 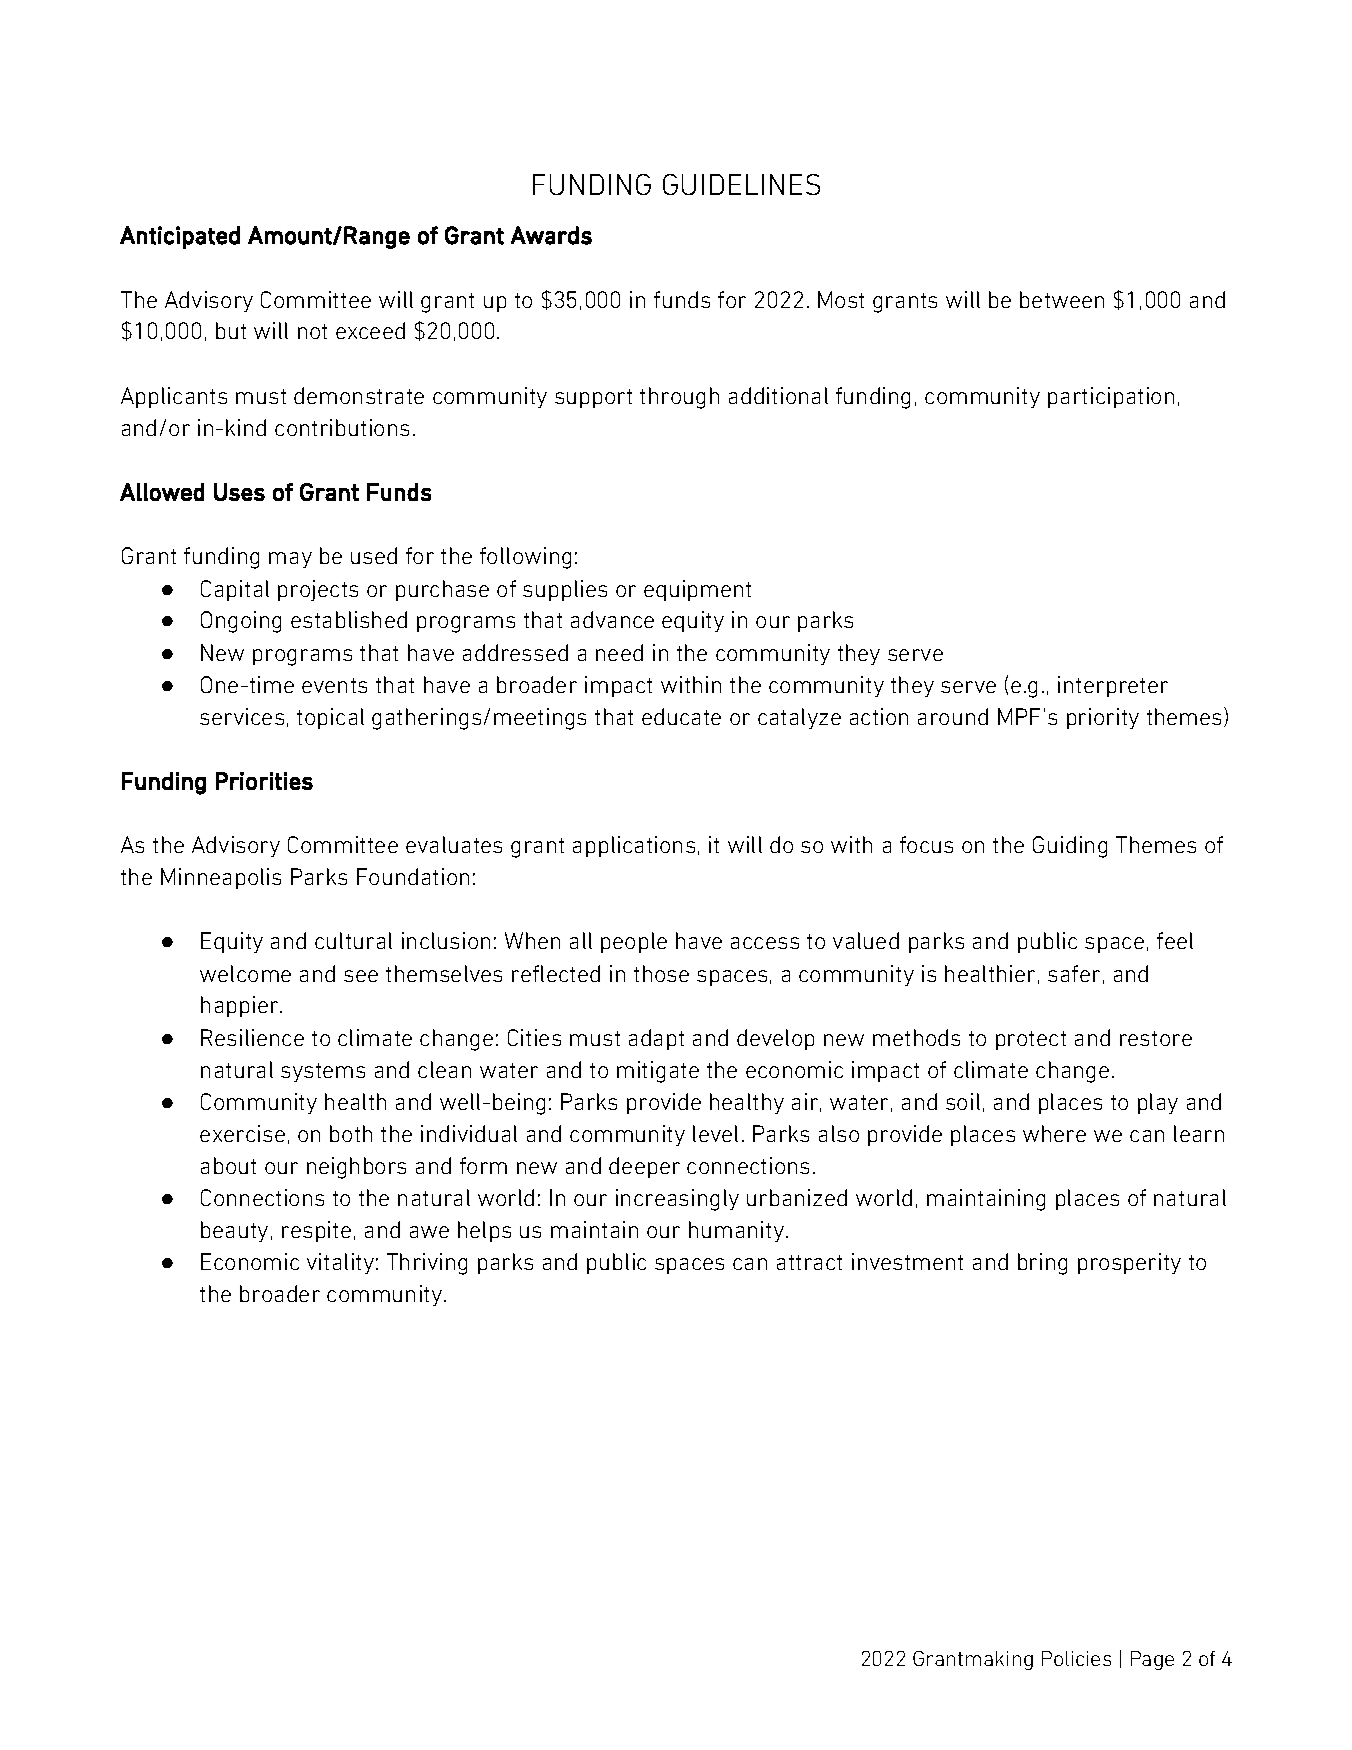 What do you see at coordinates (427, 1264) in the document?
I see `Thriving` at bounding box center [427, 1264].
